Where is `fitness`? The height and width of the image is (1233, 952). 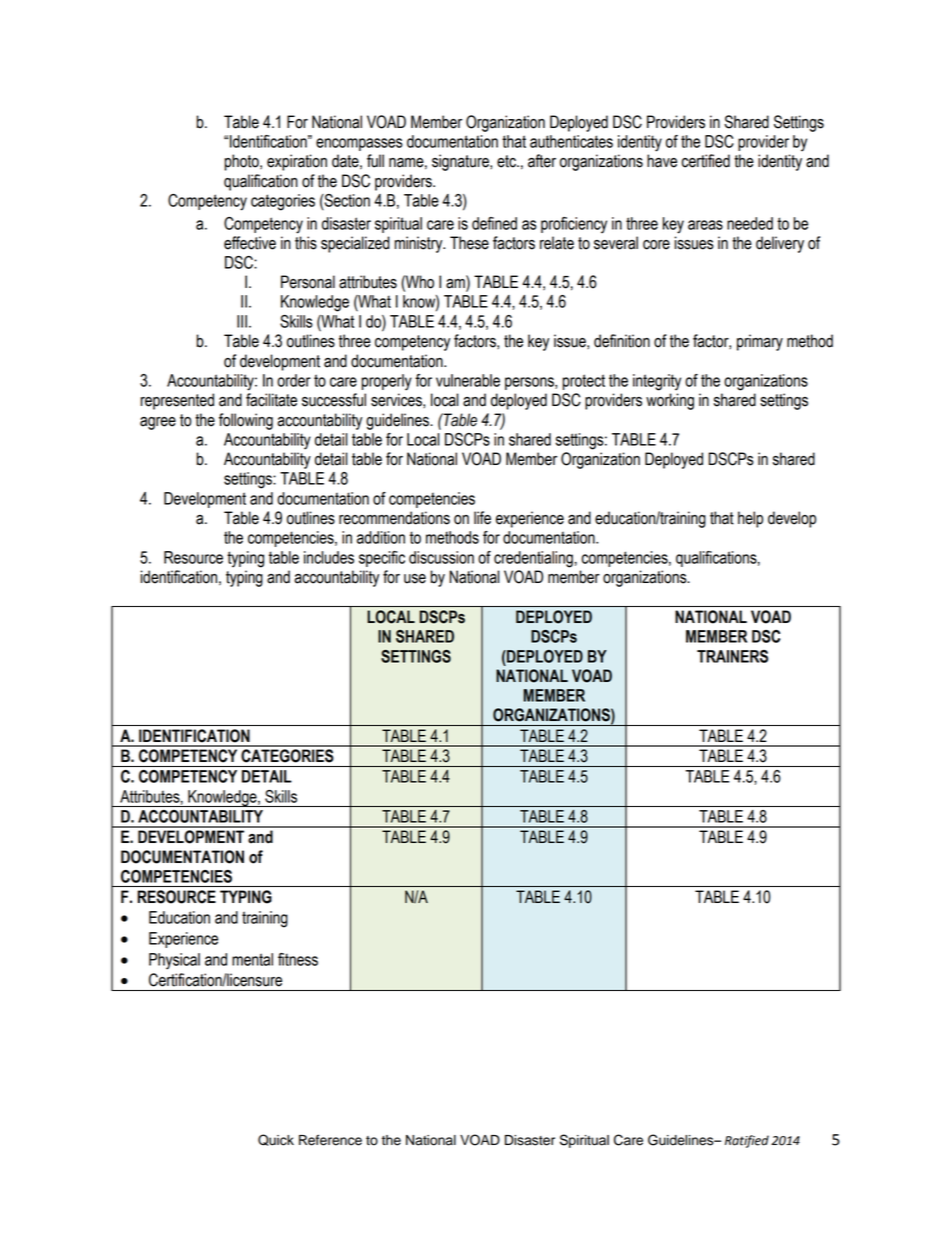 fitness is located at coordinates (298, 959).
